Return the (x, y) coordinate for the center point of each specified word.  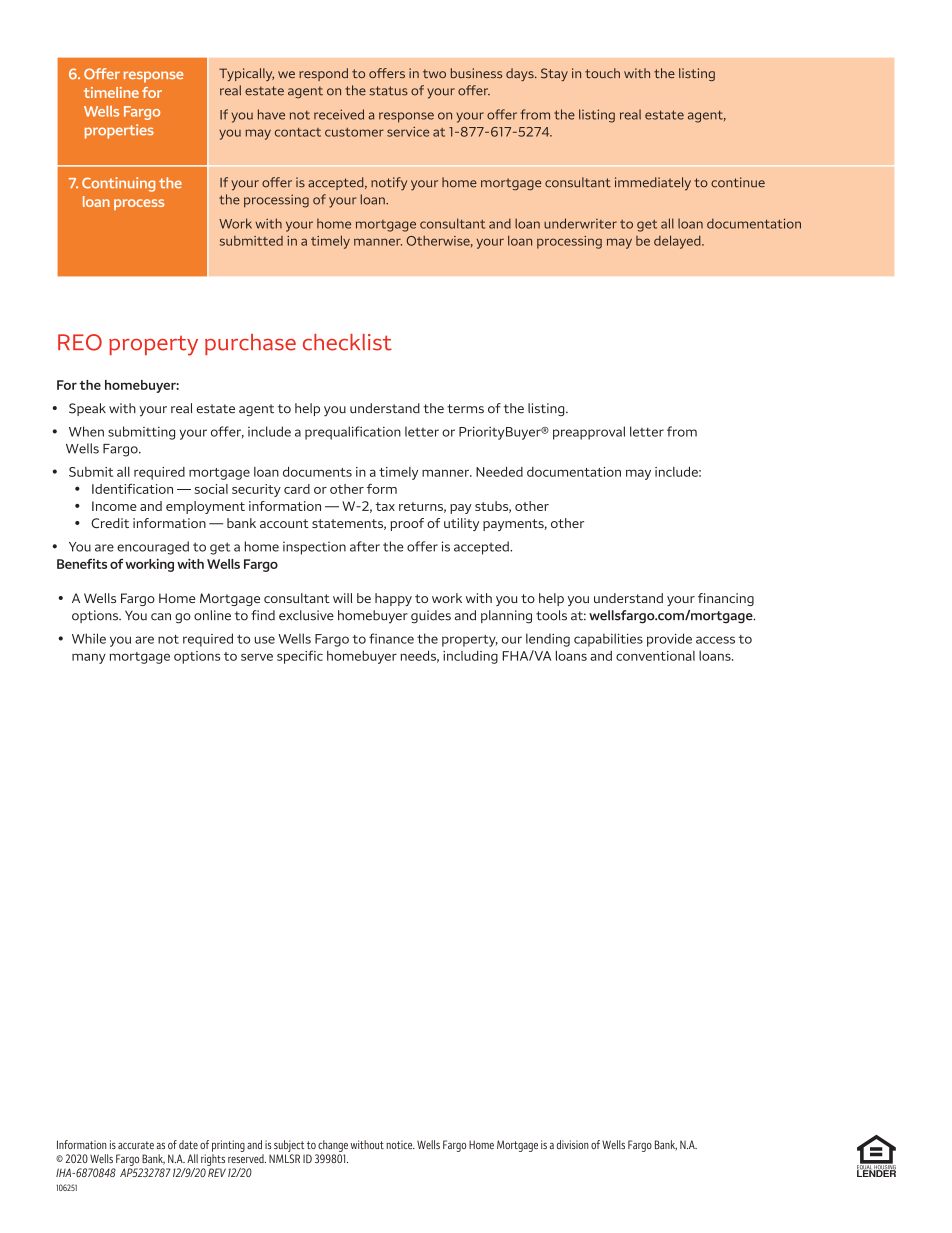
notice (400, 1144)
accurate (136, 1145)
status (388, 91)
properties (119, 131)
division (573, 1144)
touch (602, 73)
